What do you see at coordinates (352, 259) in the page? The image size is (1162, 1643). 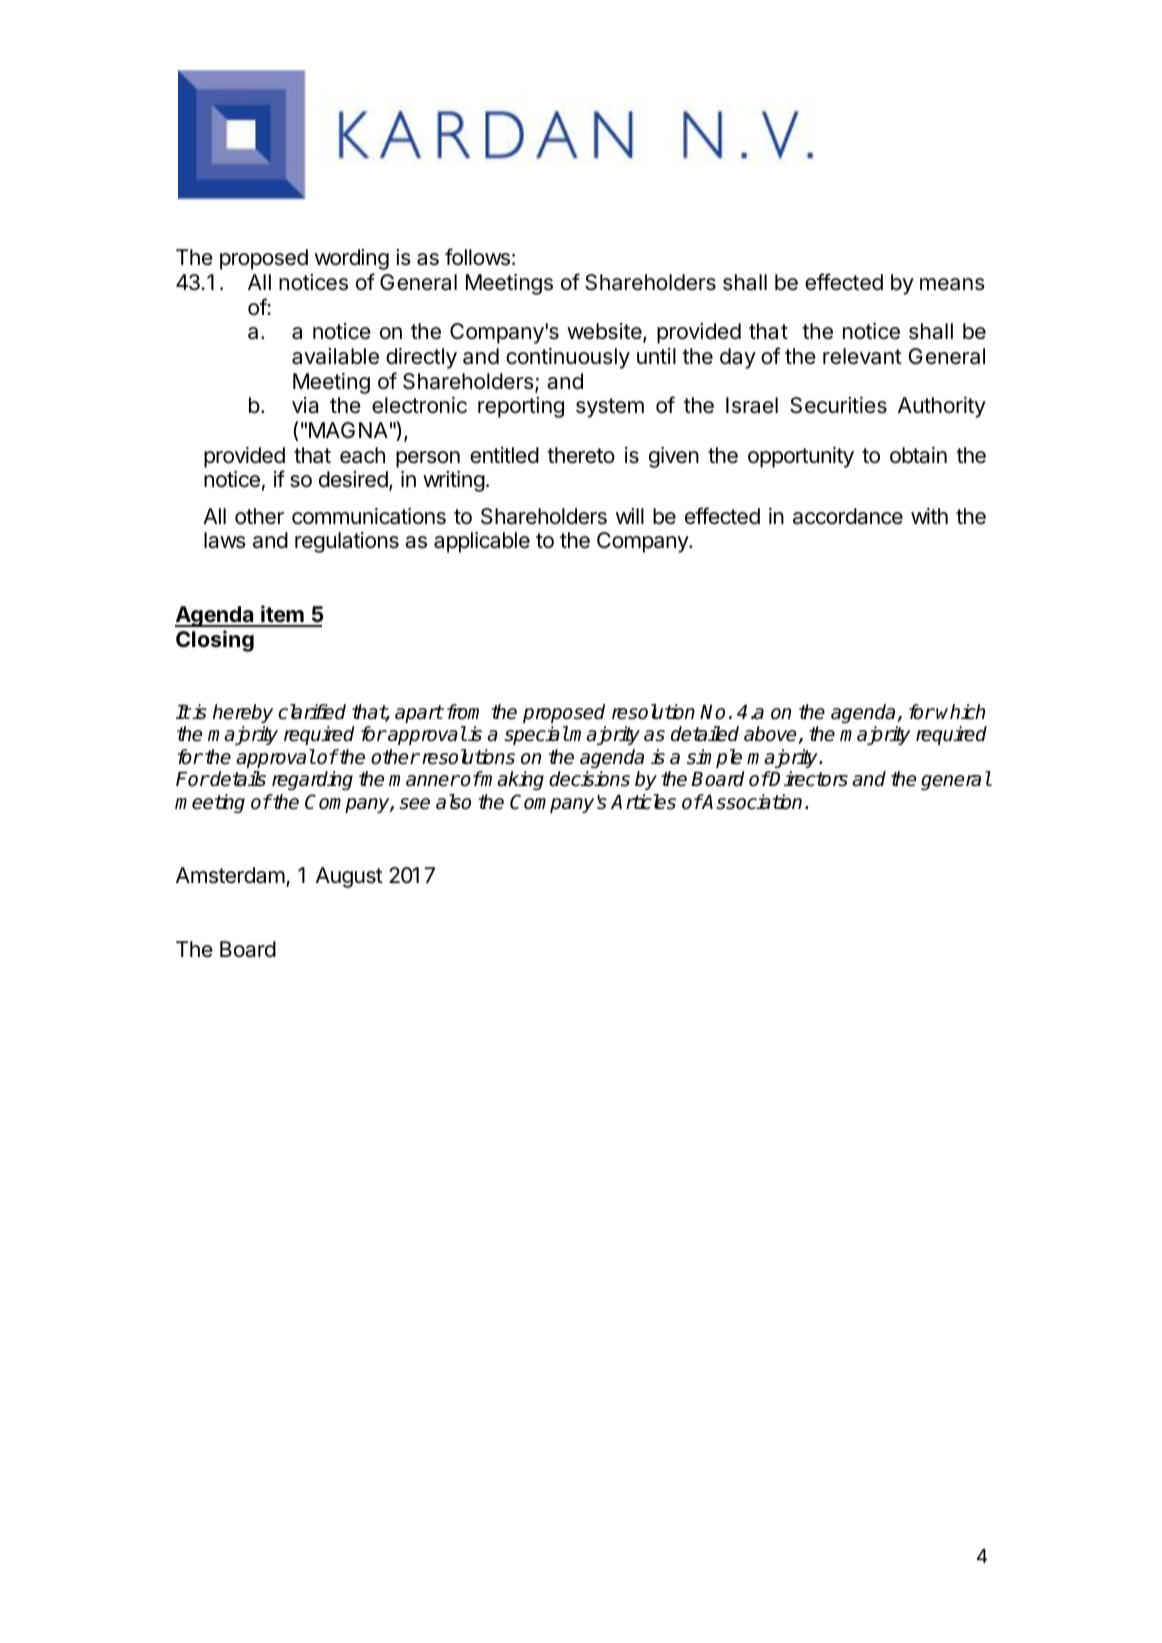 I see `wording` at bounding box center [352, 259].
